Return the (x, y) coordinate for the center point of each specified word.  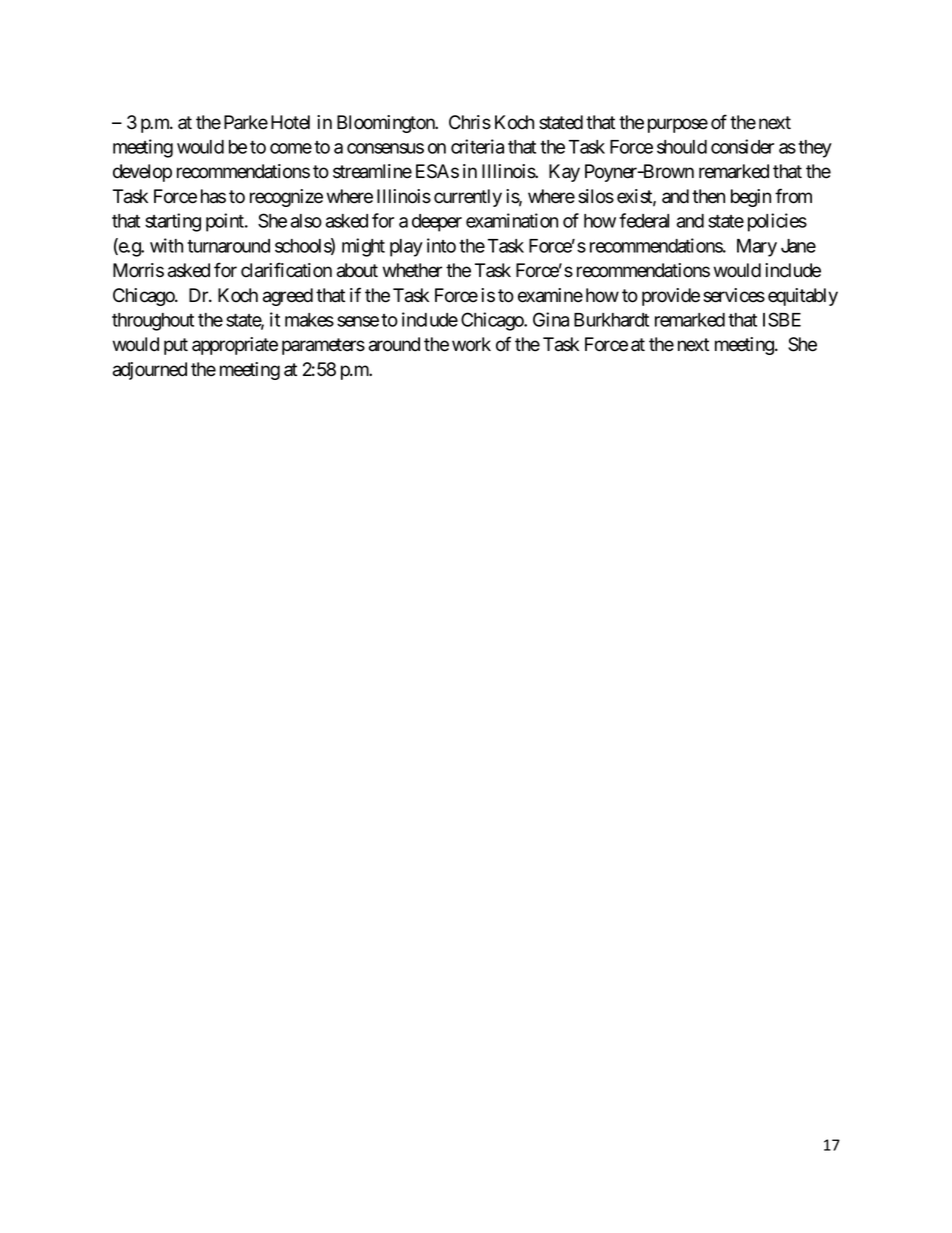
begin (751, 198)
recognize (286, 198)
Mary (757, 248)
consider (742, 146)
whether (412, 270)
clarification (286, 270)
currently (468, 198)
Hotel (290, 122)
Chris (470, 122)
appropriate (235, 346)
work (471, 344)
